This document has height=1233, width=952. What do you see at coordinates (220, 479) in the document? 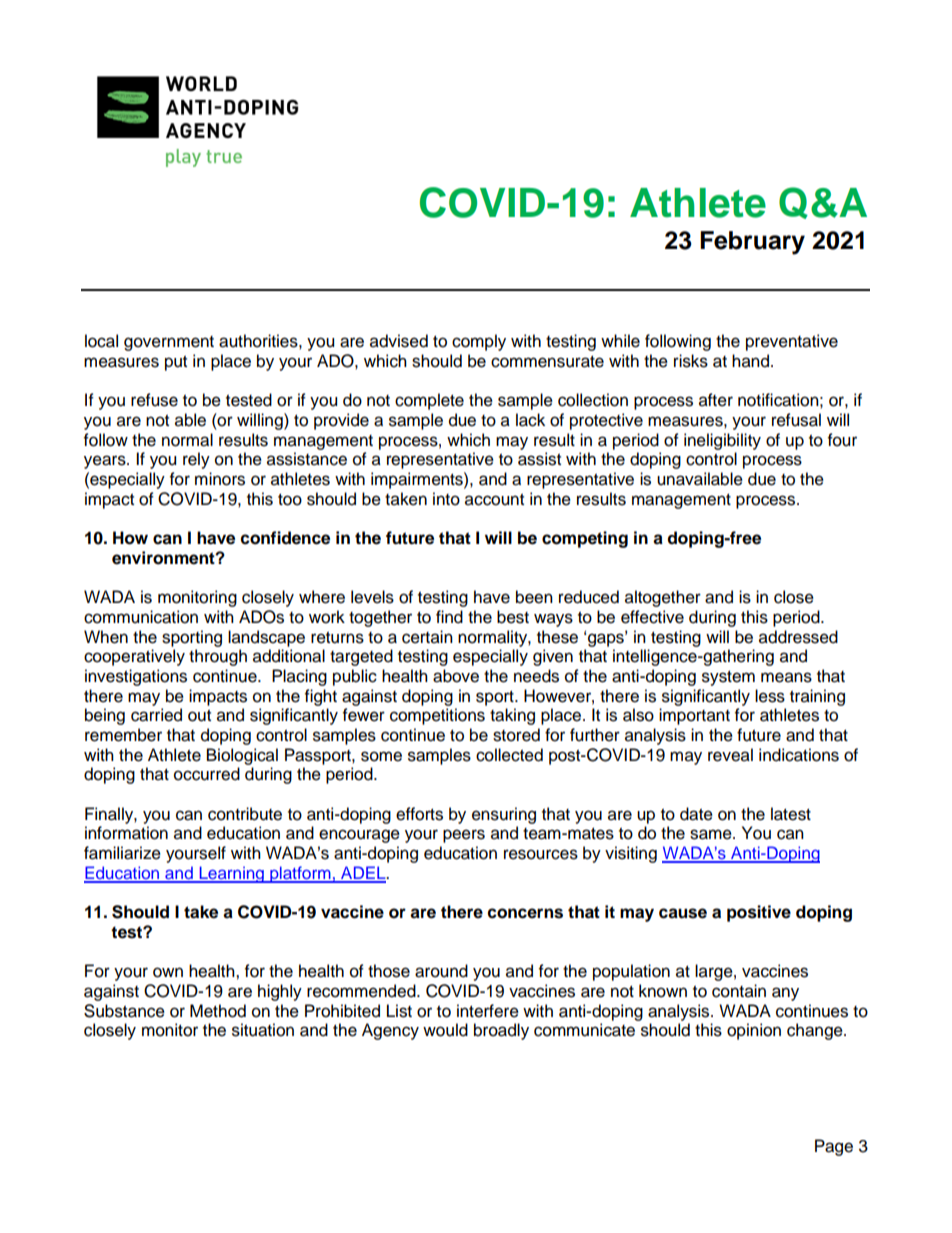
I see `minors` at bounding box center [220, 479].
